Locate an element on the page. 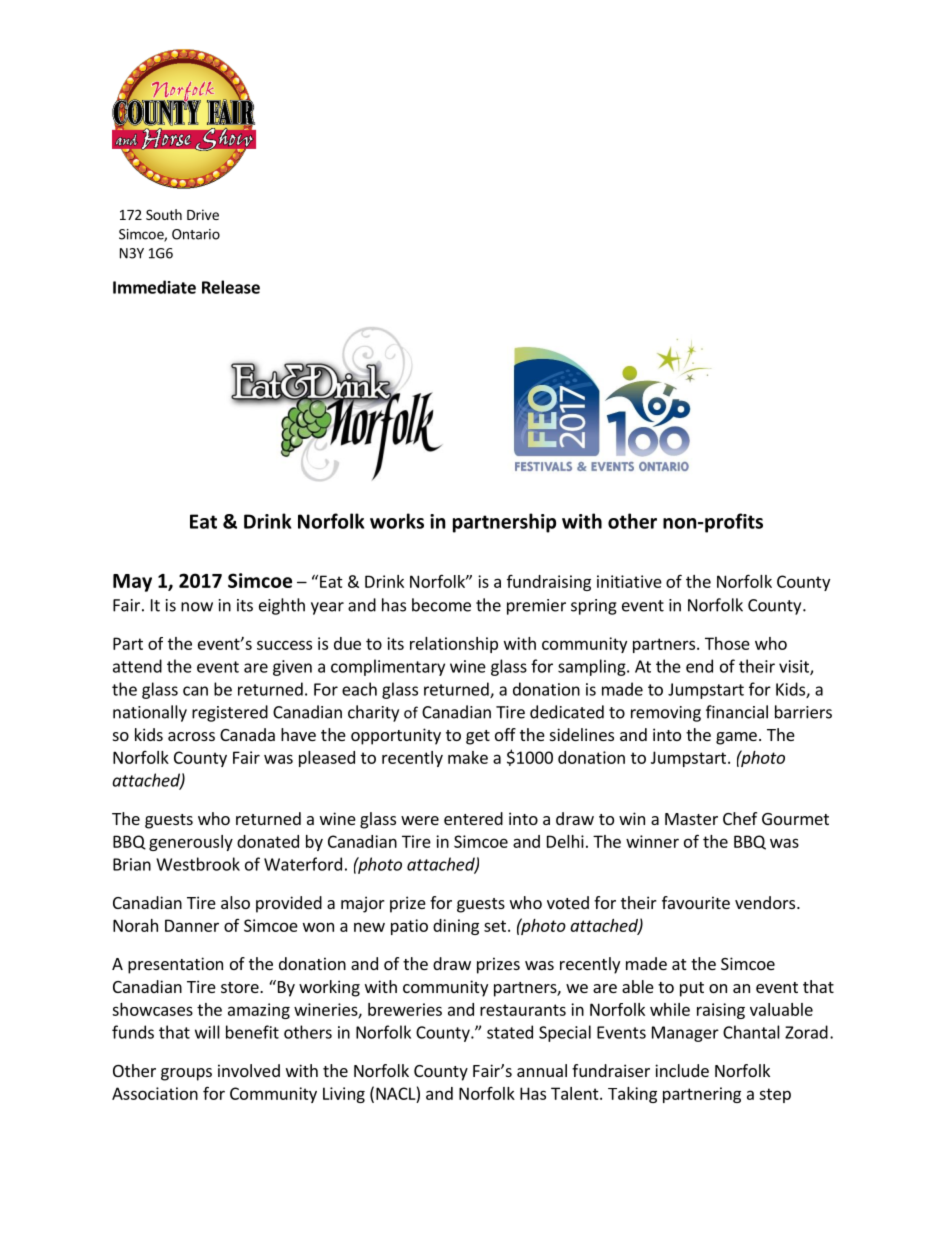  works is located at coordinates (397, 521).
